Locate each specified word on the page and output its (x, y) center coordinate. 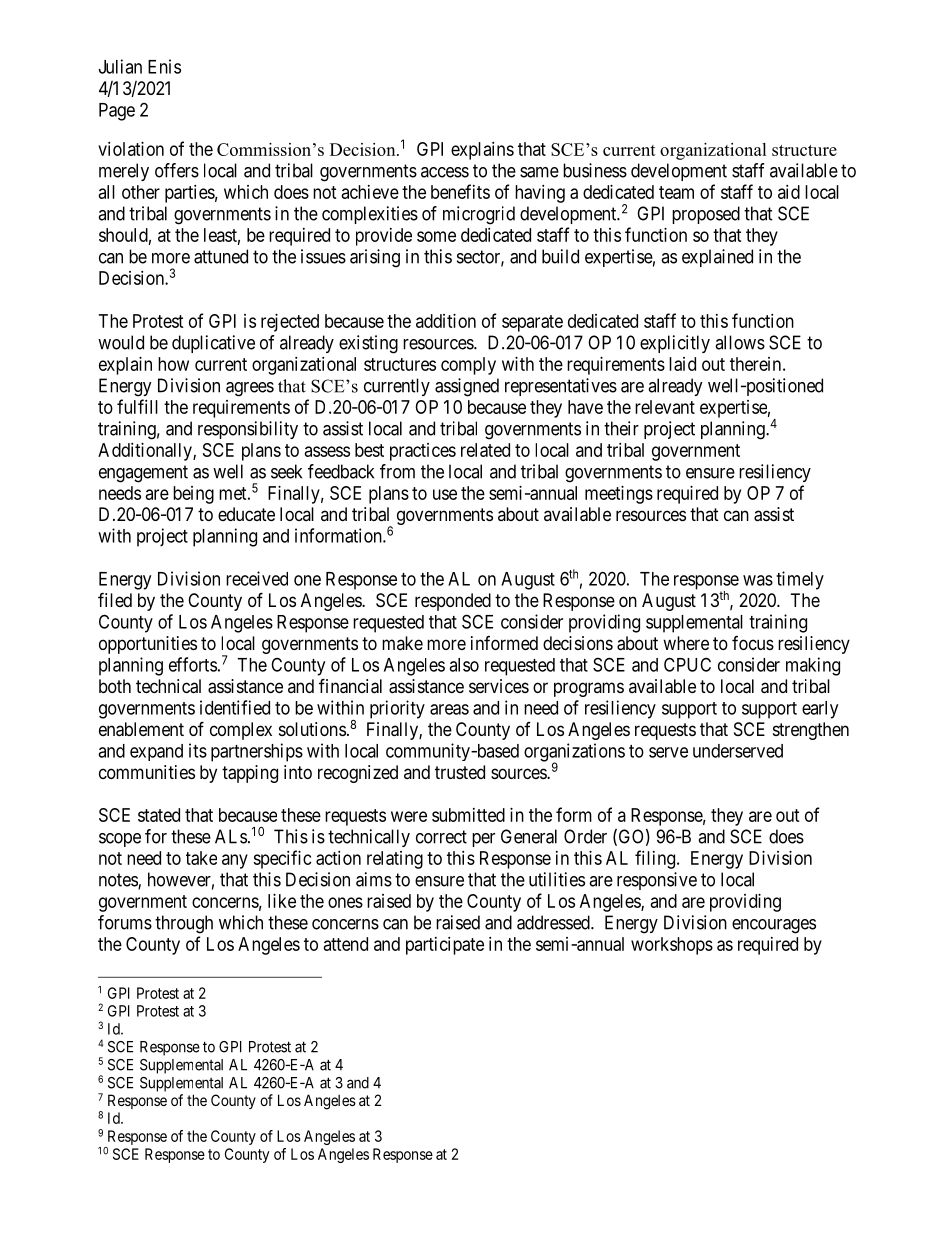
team (676, 192)
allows (740, 342)
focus (753, 643)
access (445, 172)
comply (468, 366)
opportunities (148, 645)
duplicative (213, 344)
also (464, 665)
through (184, 924)
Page (117, 112)
